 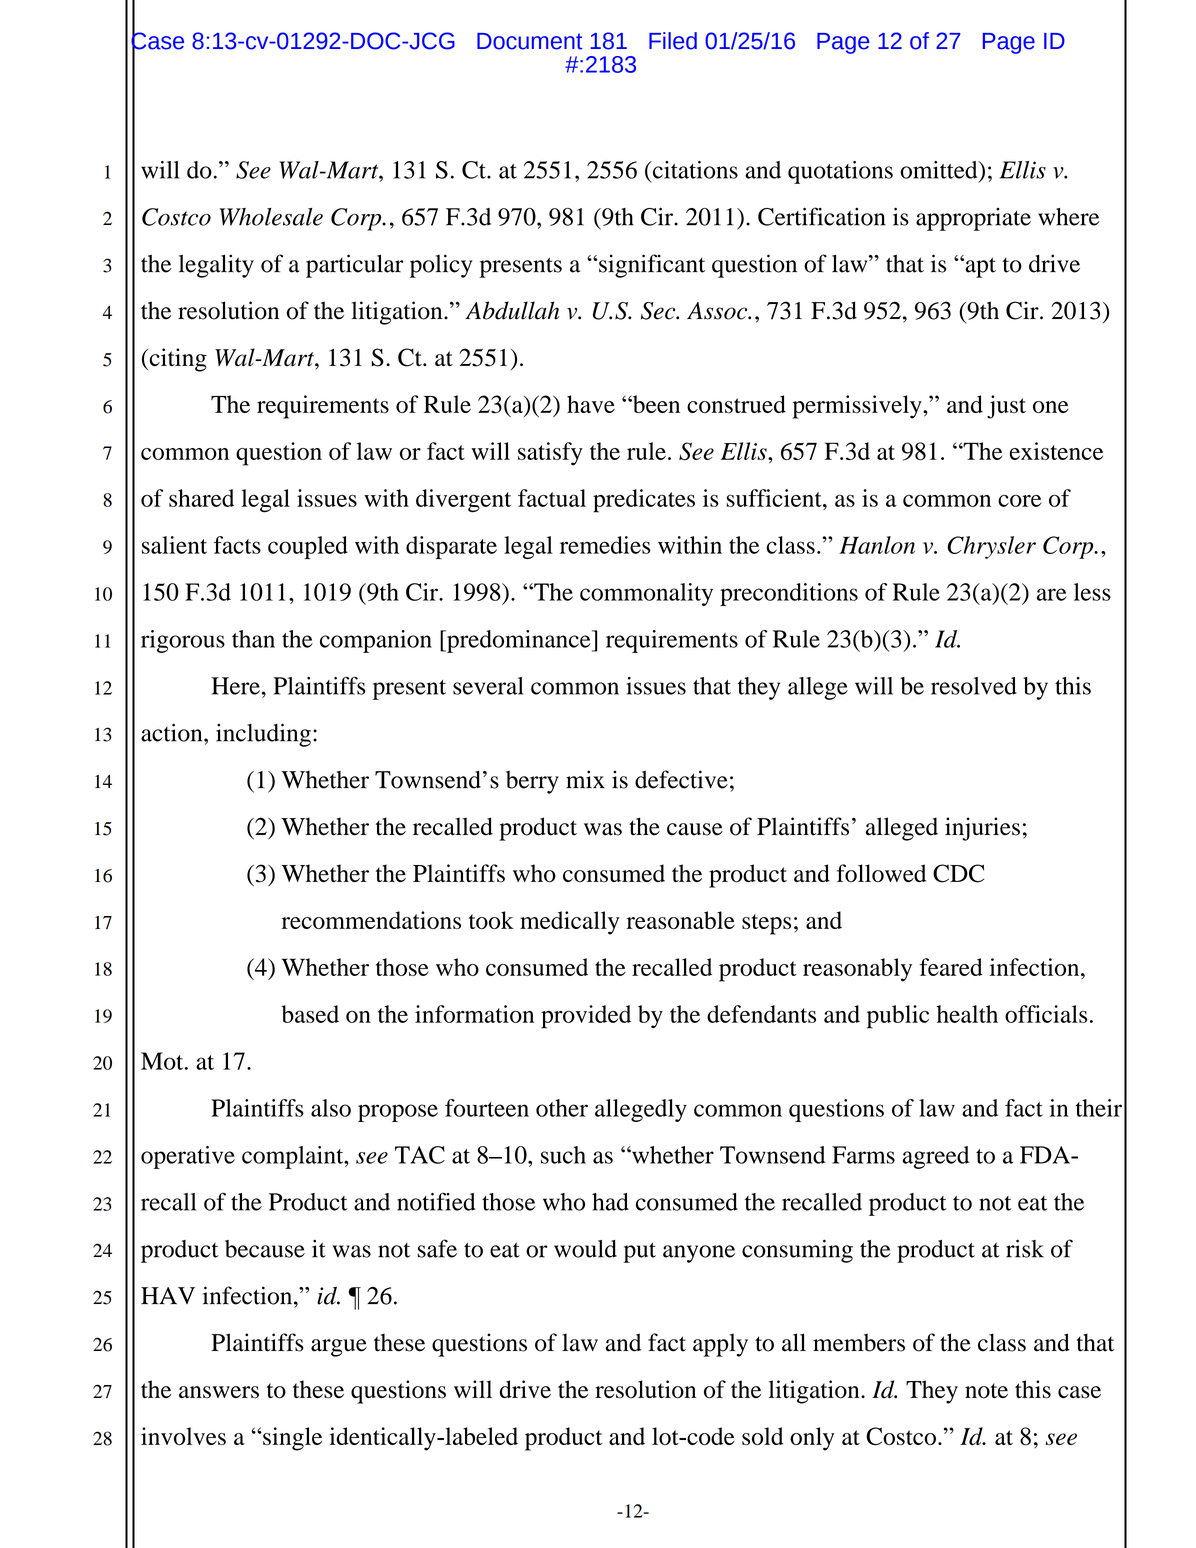 I want to click on resolved, so click(x=974, y=686).
